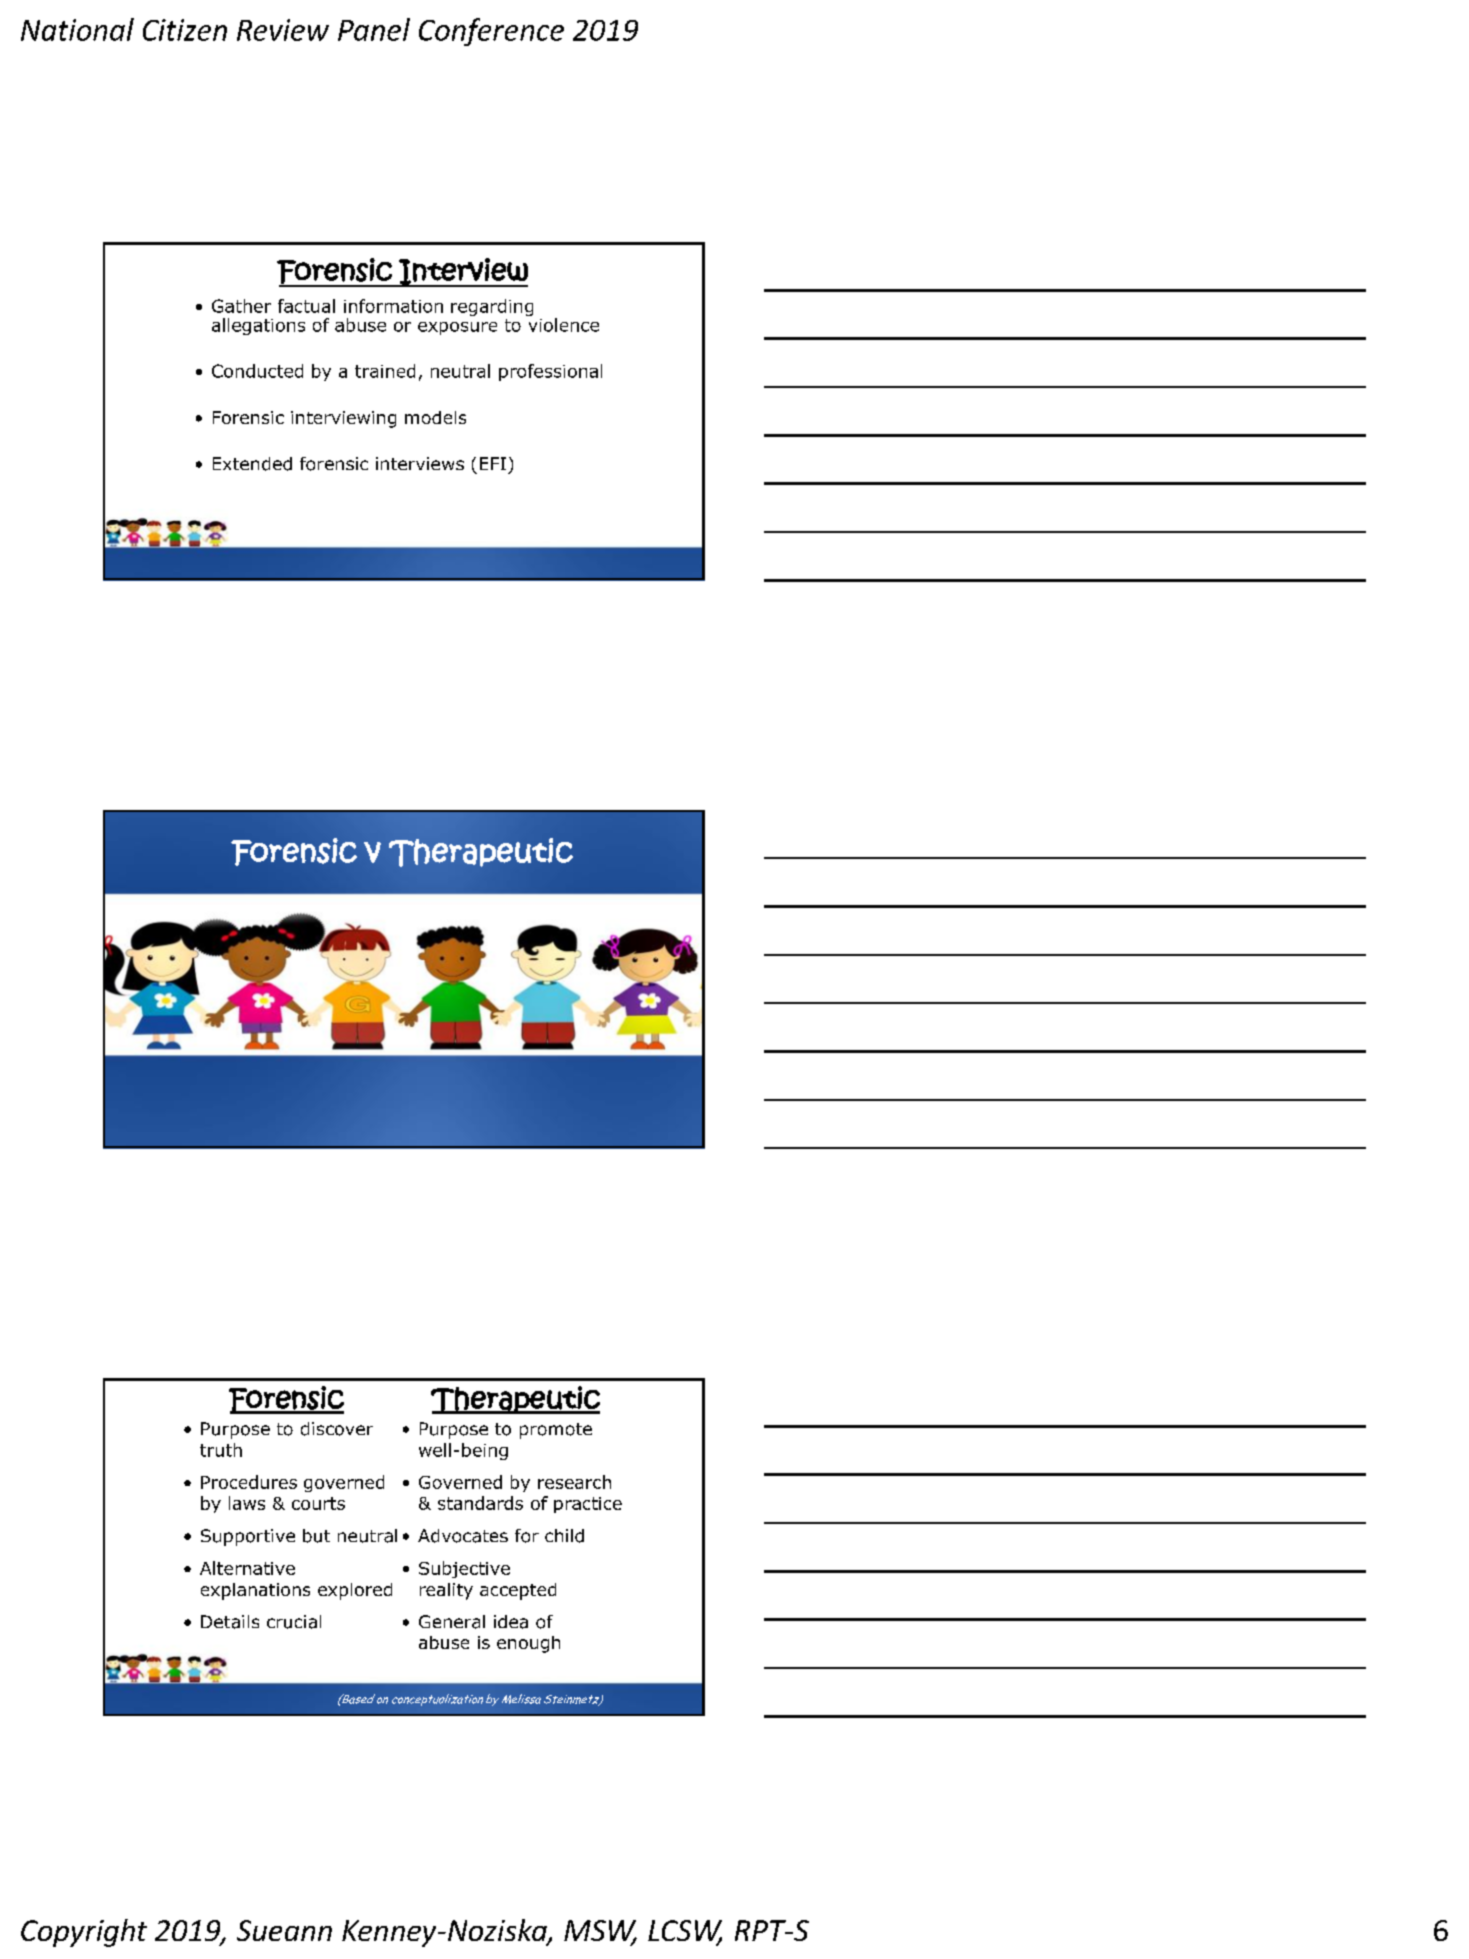 The width and height of the screenshot is (1469, 1959). I want to click on Conference, so click(491, 32).
